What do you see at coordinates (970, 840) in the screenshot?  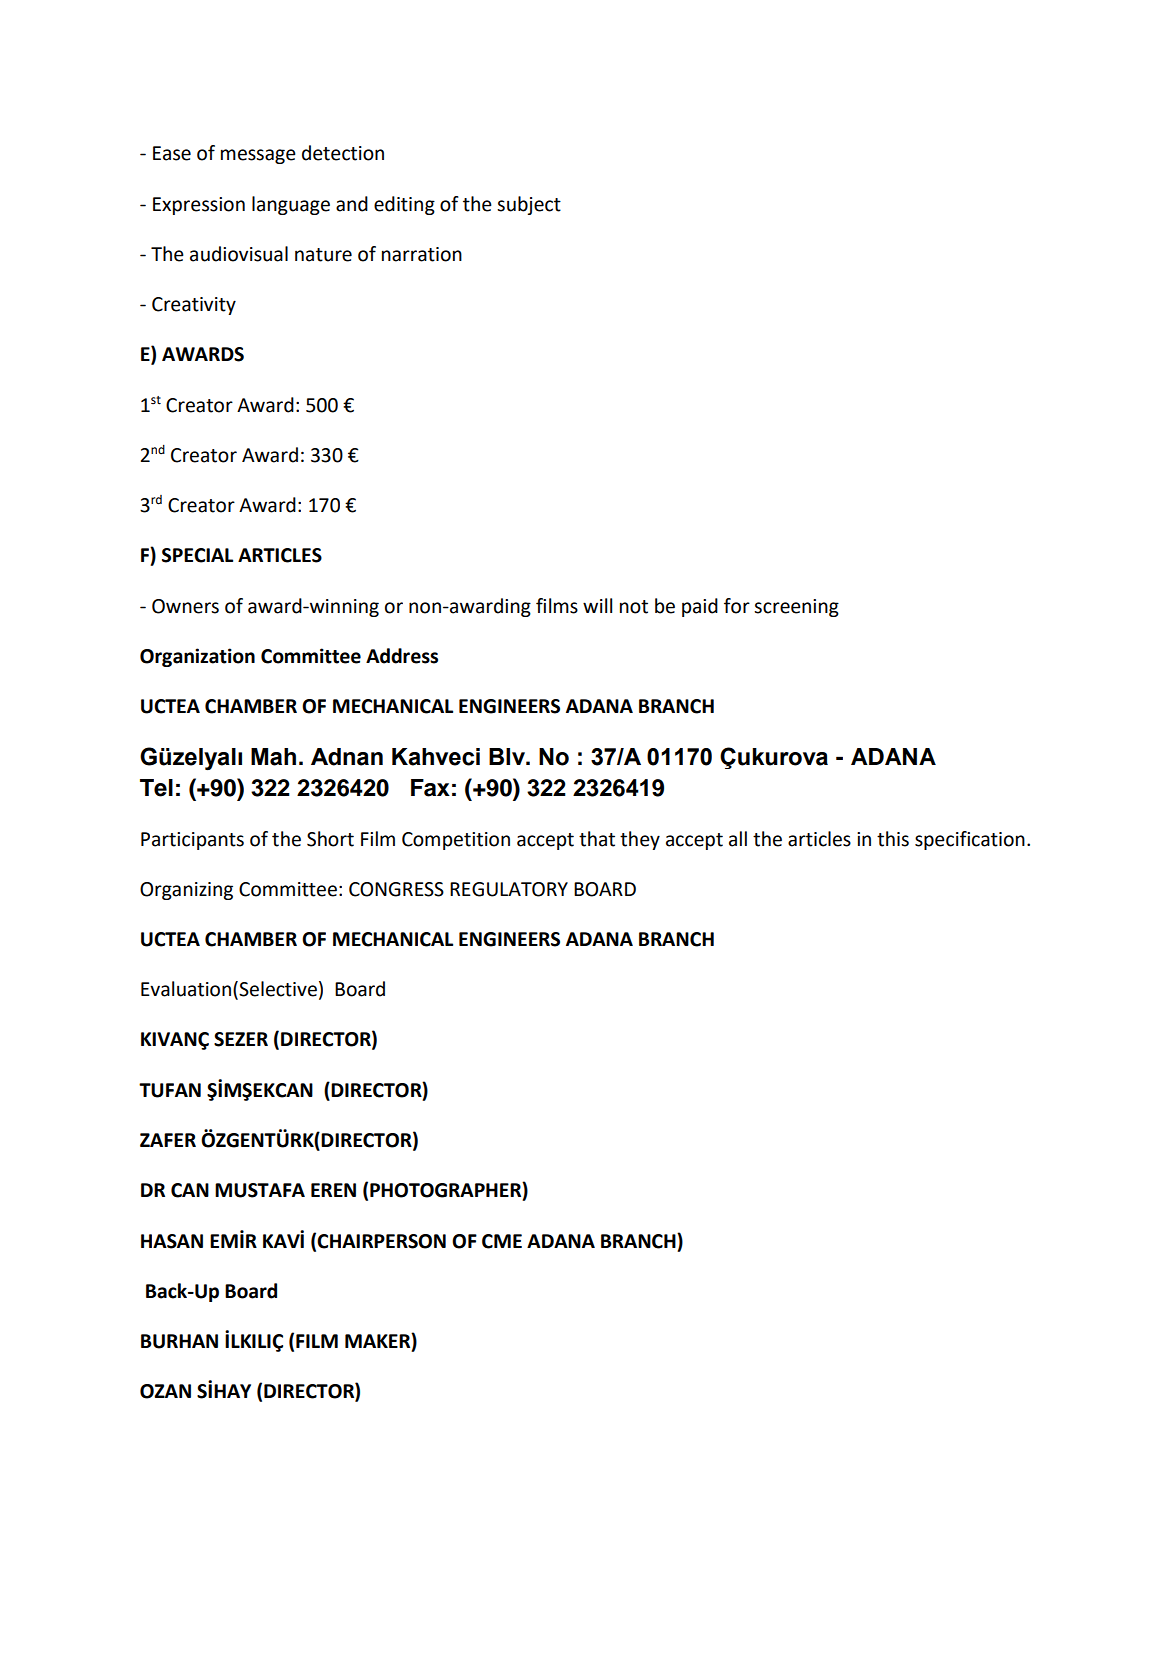 I see `specification` at bounding box center [970, 840].
